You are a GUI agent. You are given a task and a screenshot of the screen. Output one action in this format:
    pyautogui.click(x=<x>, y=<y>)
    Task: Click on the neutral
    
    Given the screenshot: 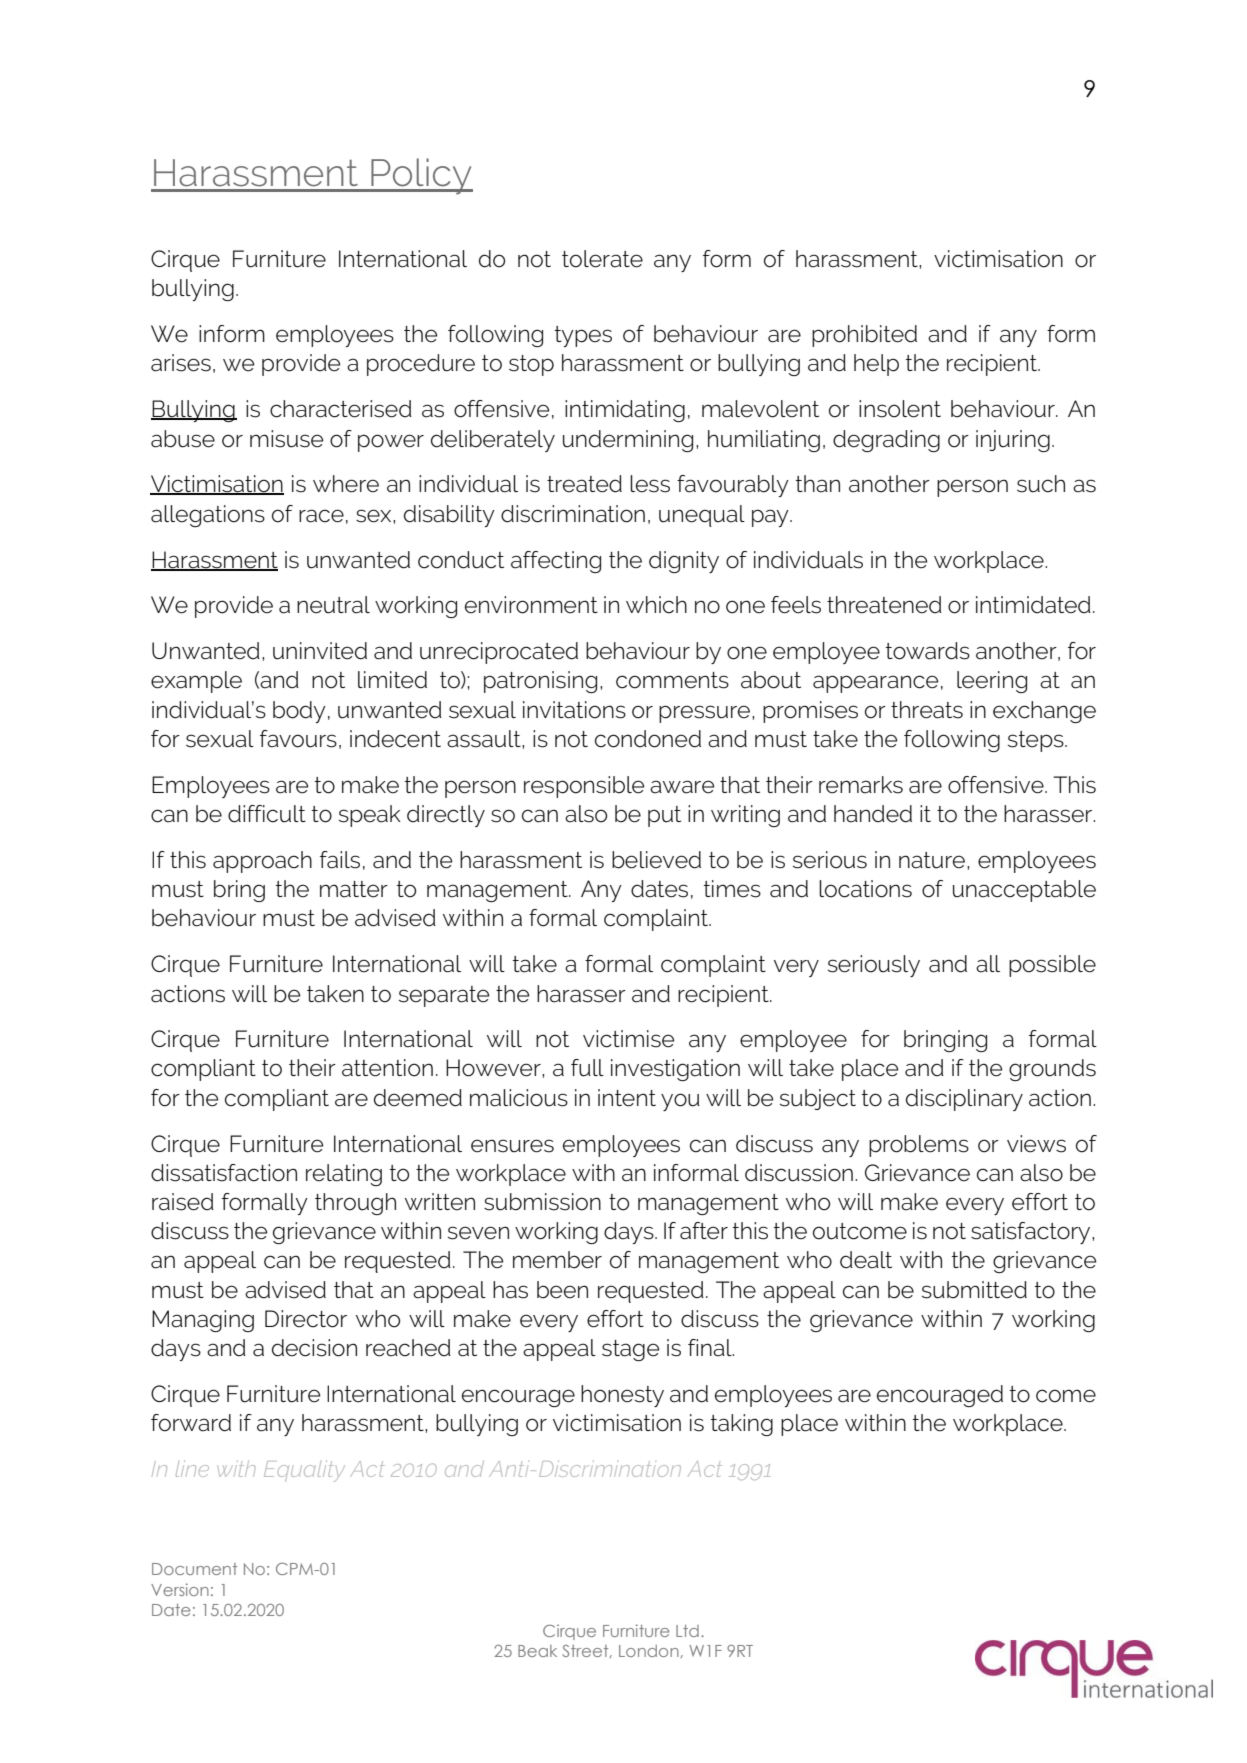 What is the action you would take?
    pyautogui.click(x=333, y=605)
